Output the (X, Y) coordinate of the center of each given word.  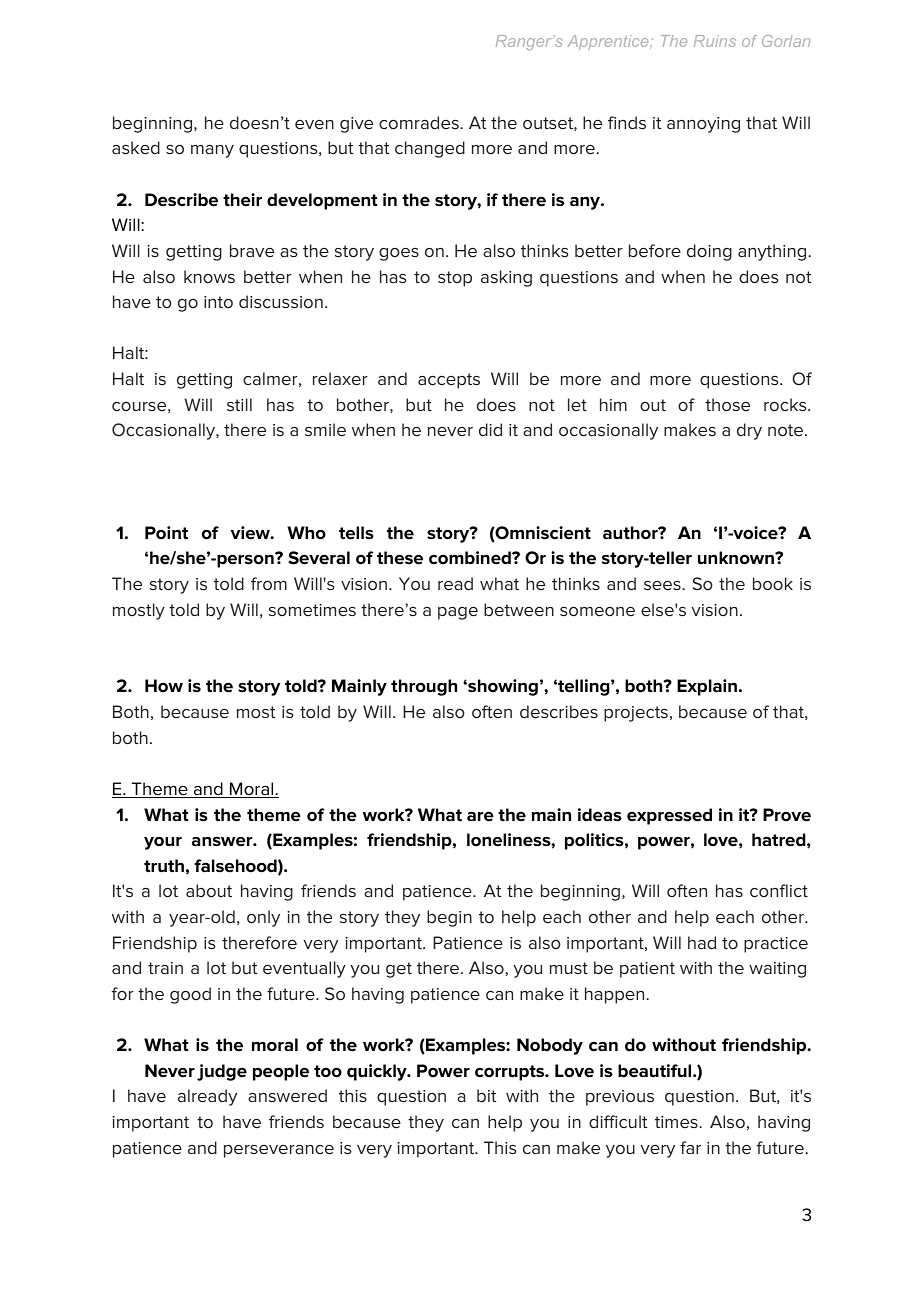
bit (486, 1095)
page (458, 613)
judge (222, 1072)
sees (663, 585)
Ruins (715, 41)
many (212, 151)
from (269, 583)
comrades (420, 122)
